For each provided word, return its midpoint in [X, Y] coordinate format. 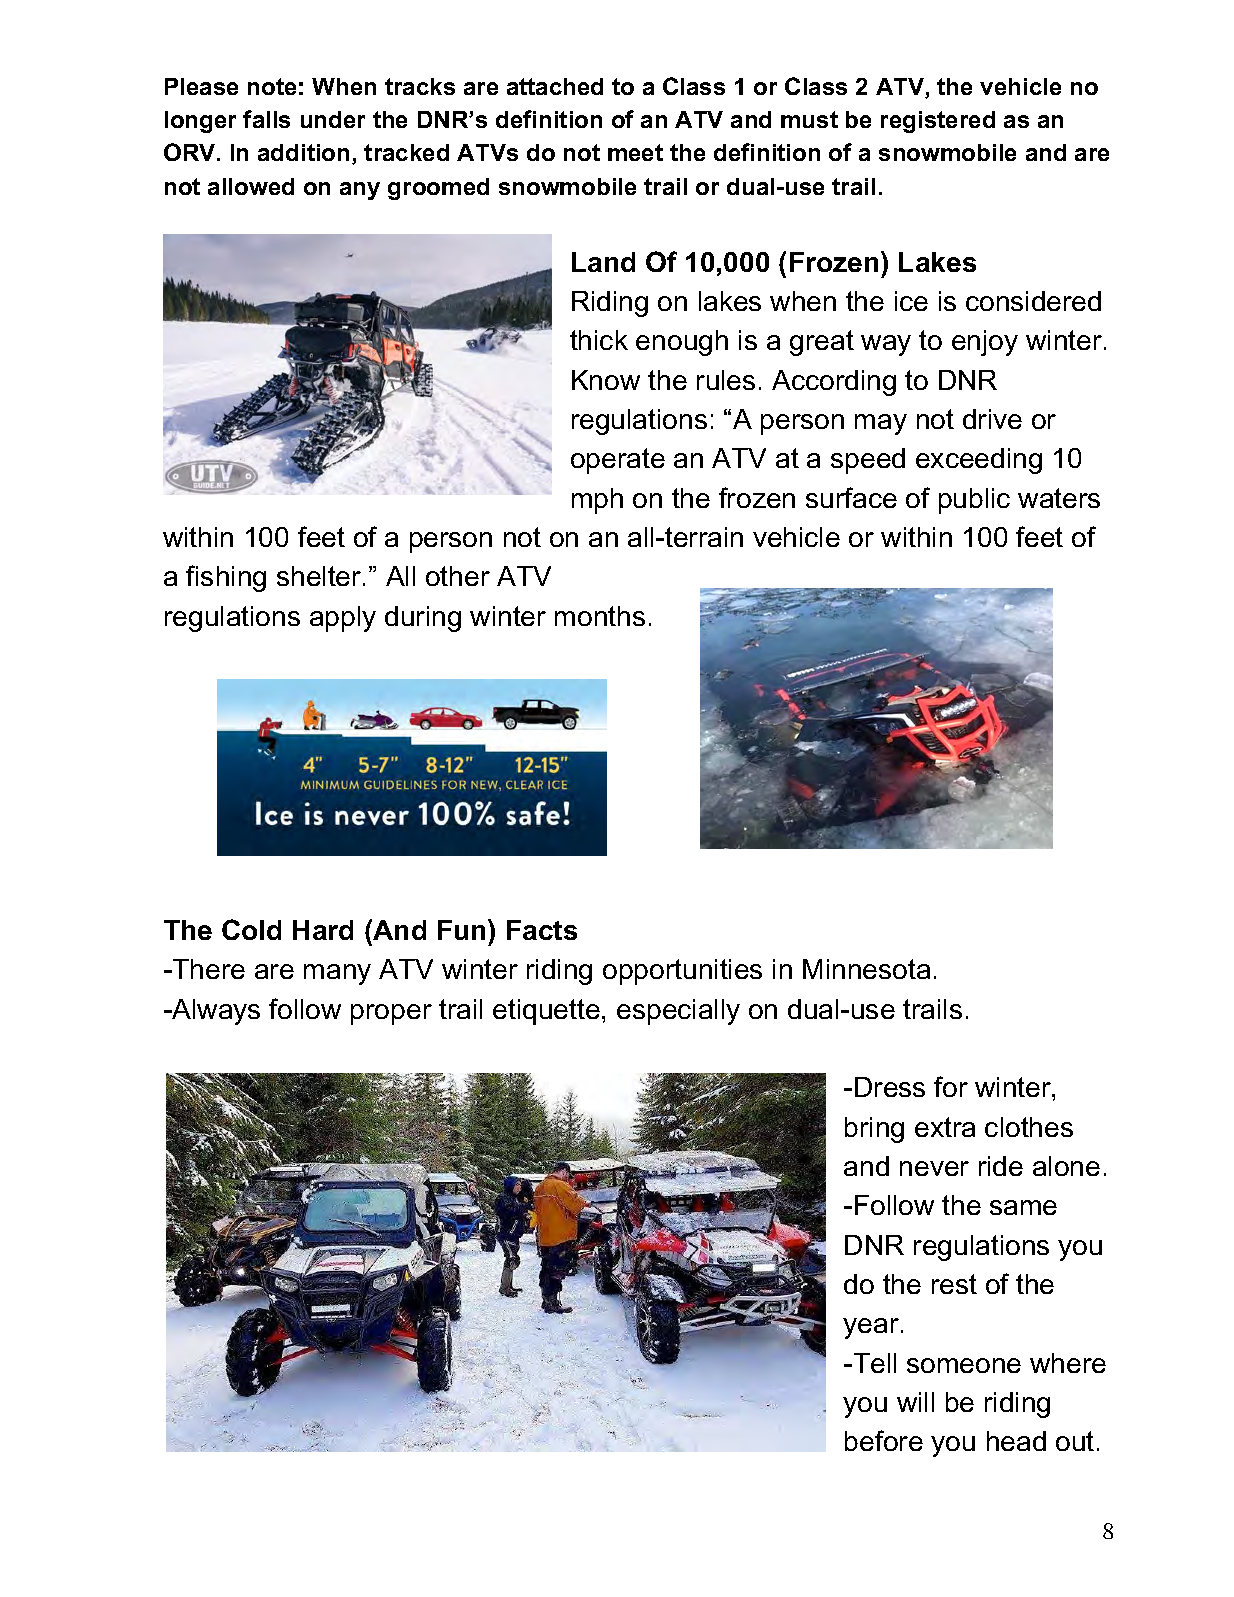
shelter [320, 576]
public [974, 501]
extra [945, 1127]
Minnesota [866, 969]
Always [215, 1012]
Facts [542, 930]
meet [635, 152]
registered [938, 122]
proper [391, 1014]
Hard [323, 930]
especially [678, 1012]
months [600, 616]
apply [343, 619]
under [333, 119]
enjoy [985, 343]
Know [606, 380]
